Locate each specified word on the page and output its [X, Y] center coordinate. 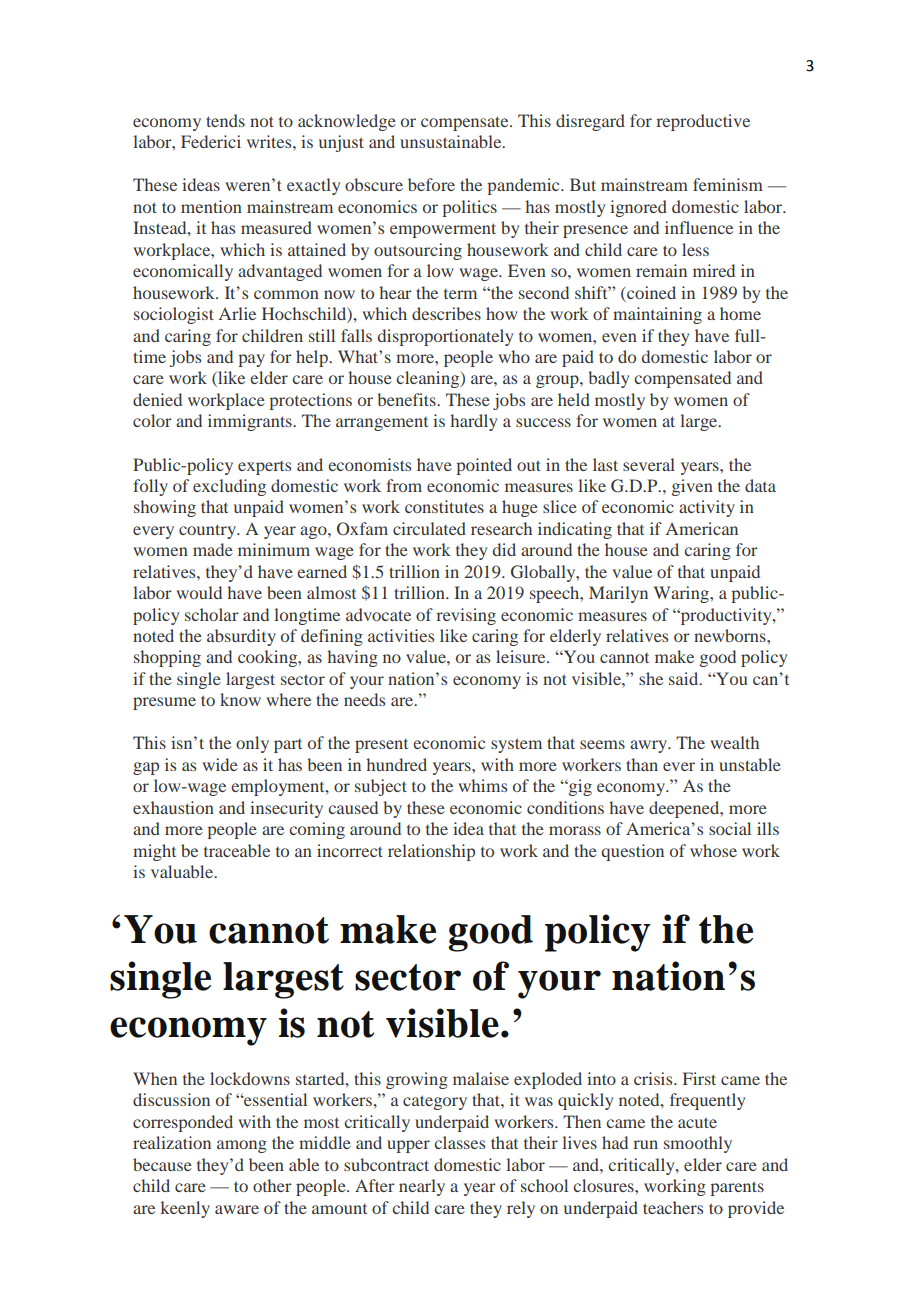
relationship [431, 852]
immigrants [251, 422]
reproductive [703, 122]
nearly [422, 1187]
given [692, 487]
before [431, 184]
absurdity [241, 637]
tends [225, 120]
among [242, 1146]
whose [713, 850]
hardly [473, 422]
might [154, 852]
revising [466, 616]
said [685, 678]
